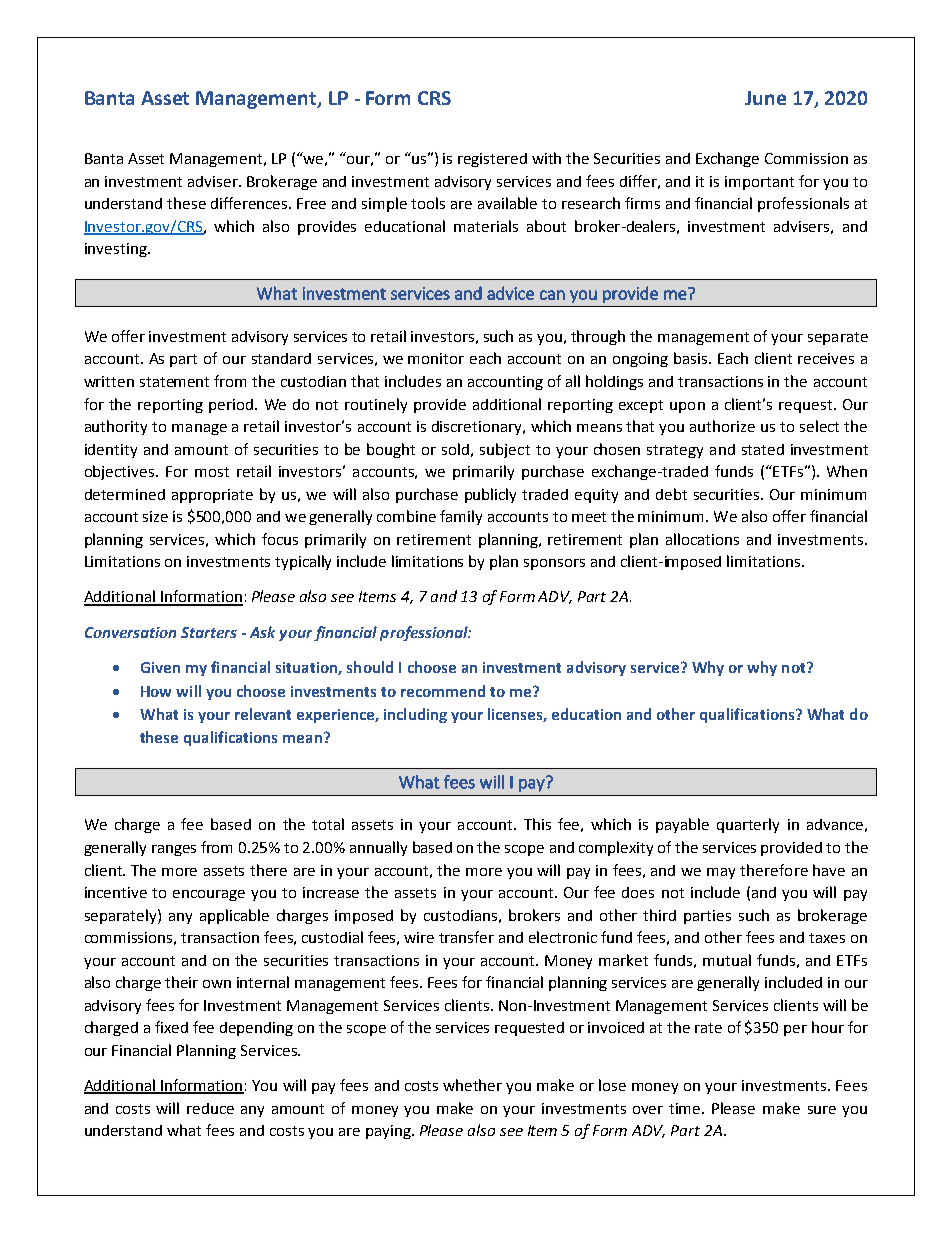 The width and height of the screenshot is (952, 1233). I want to click on most, so click(212, 472).
